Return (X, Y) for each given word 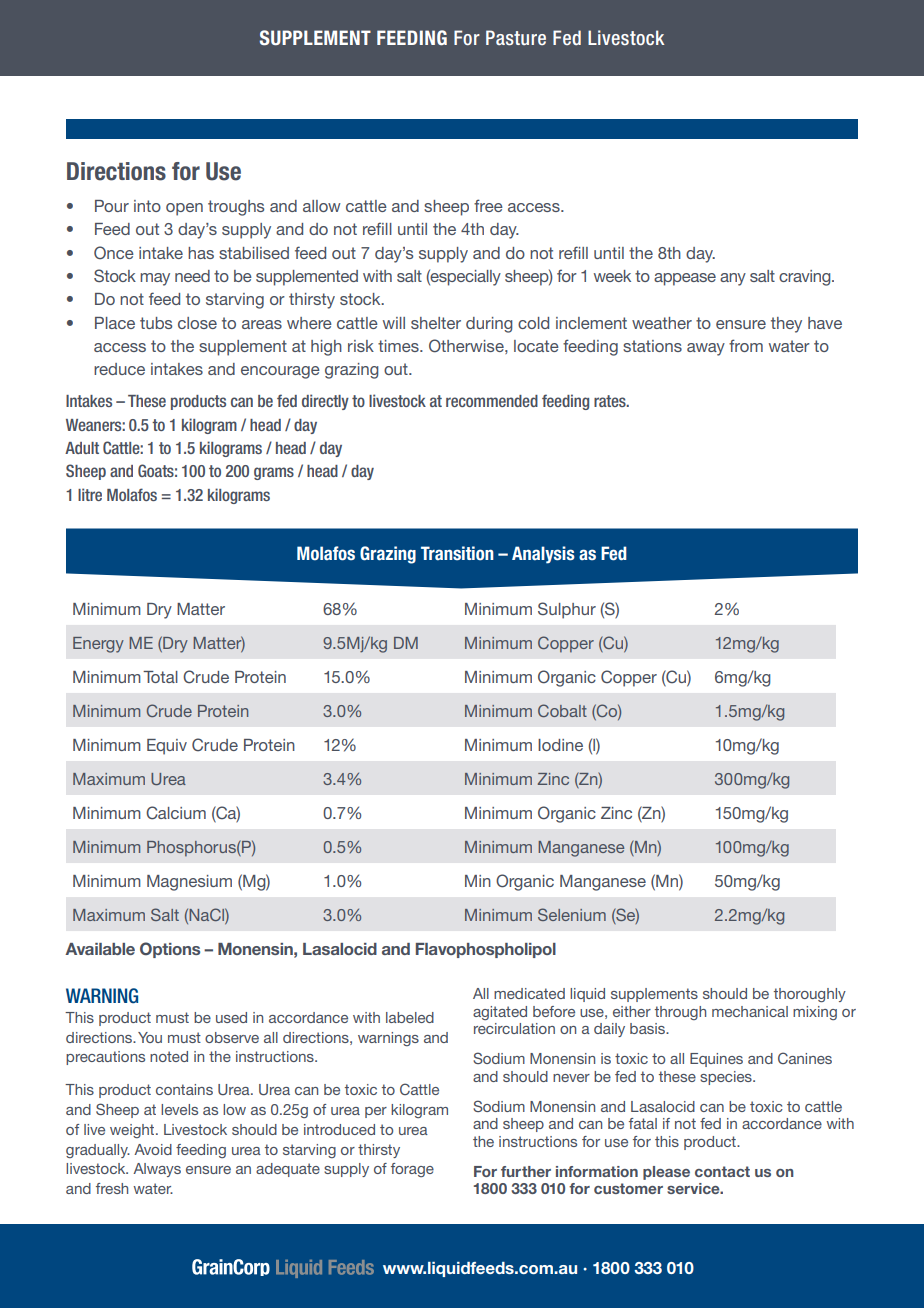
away (706, 349)
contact (722, 1171)
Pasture (516, 37)
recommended (492, 401)
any (733, 279)
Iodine (560, 745)
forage (412, 1170)
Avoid (153, 1149)
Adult (82, 448)
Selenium (572, 914)
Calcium (176, 813)
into (147, 206)
